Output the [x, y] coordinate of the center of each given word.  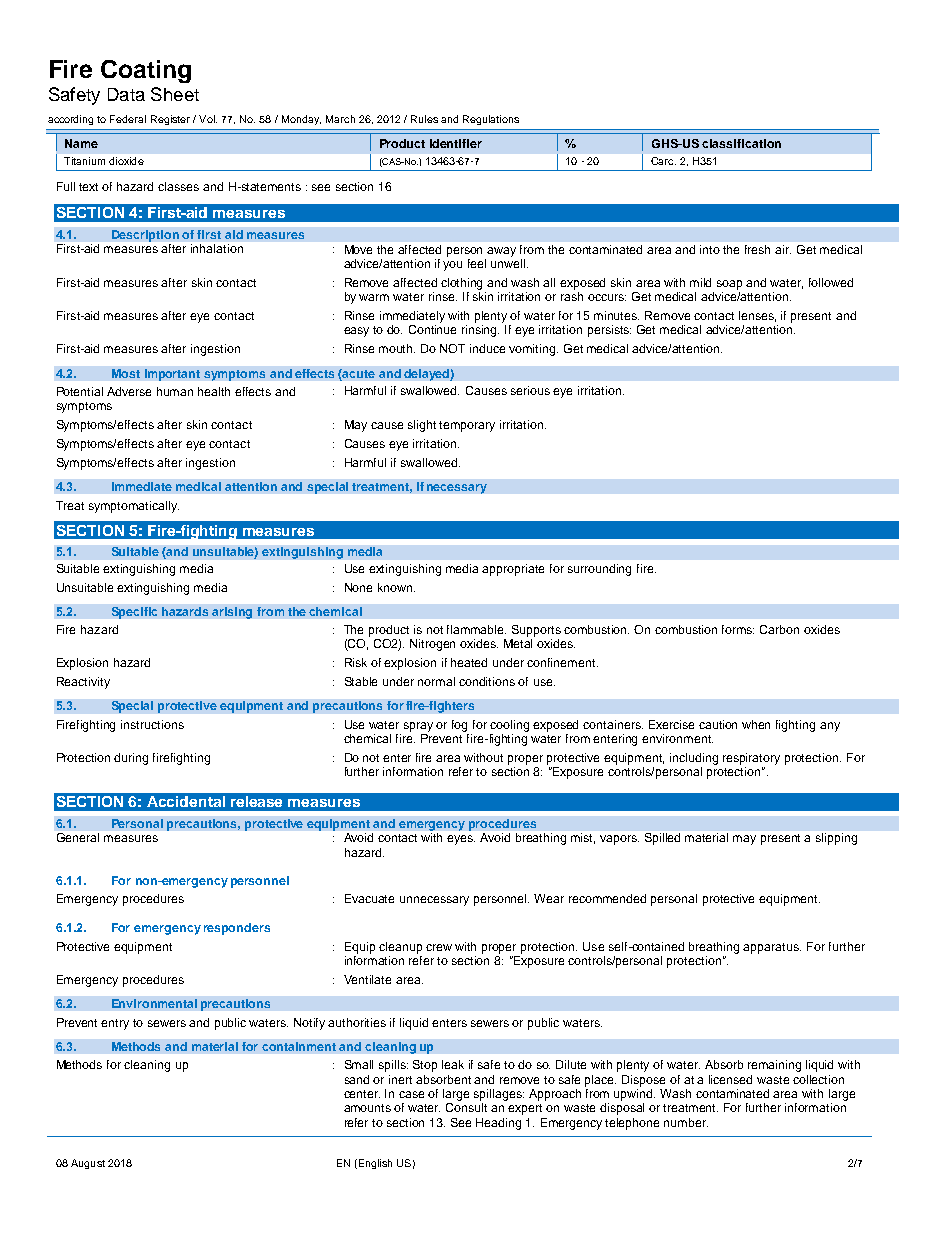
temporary [467, 426]
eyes [461, 840]
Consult [466, 1107]
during [131, 759]
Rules [424, 119]
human [175, 391]
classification [741, 143]
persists [609, 331]
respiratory [751, 759]
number [686, 1122]
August [88, 1164]
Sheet [175, 94]
